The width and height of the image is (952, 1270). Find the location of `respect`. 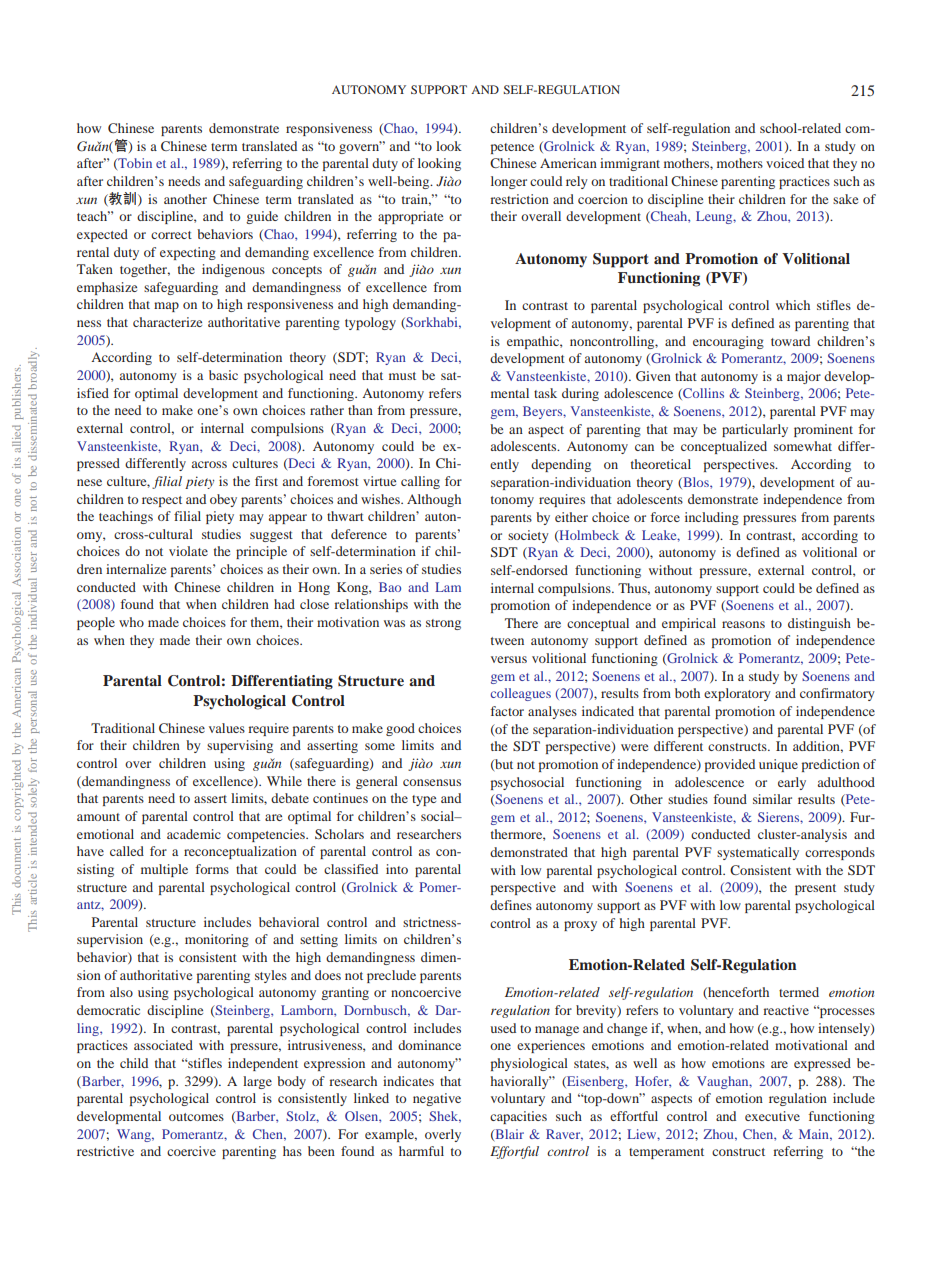

respect is located at coordinates (162, 501).
